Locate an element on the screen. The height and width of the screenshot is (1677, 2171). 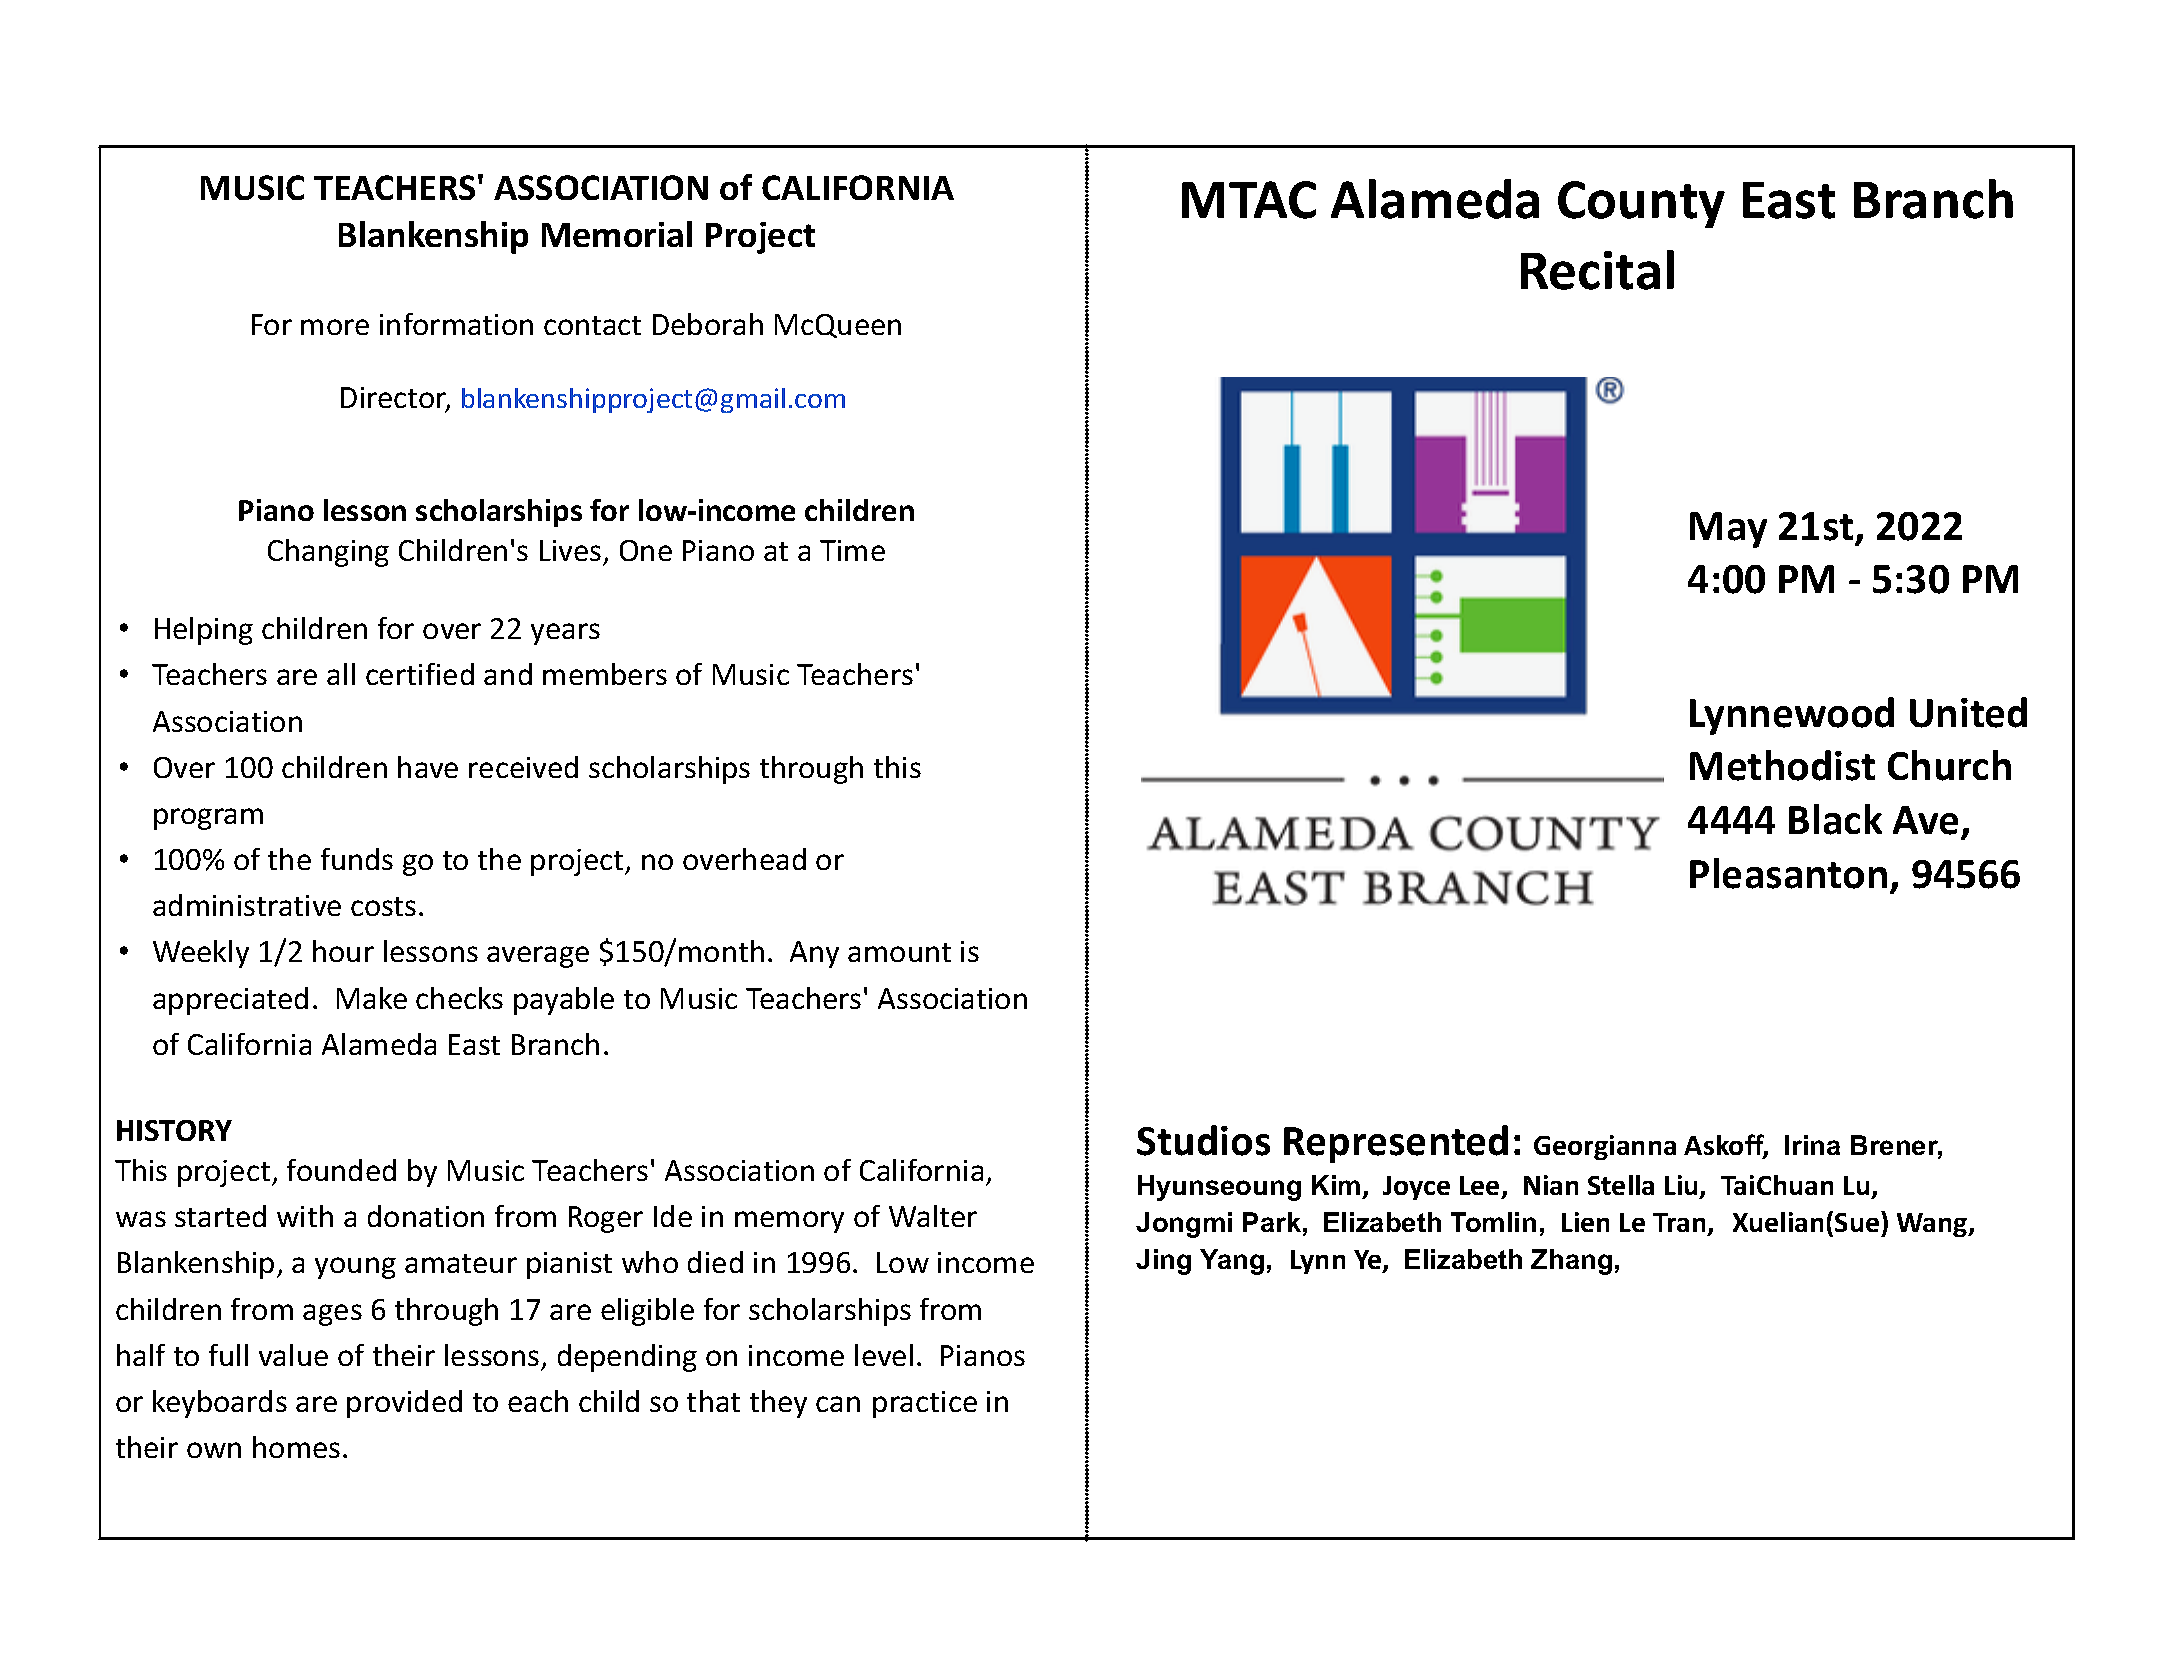
more is located at coordinates (335, 327).
